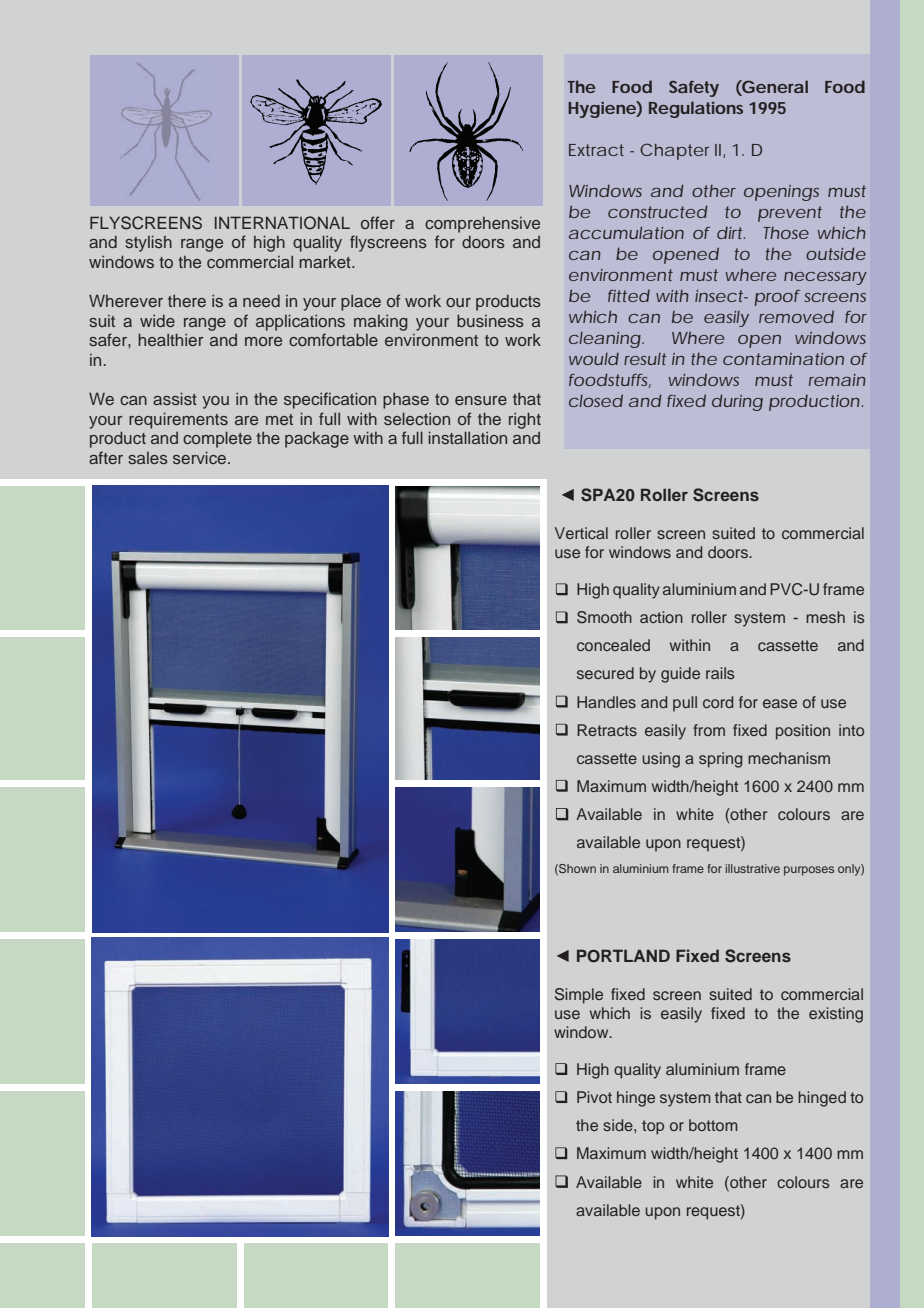 The height and width of the image is (1308, 924). Describe the element at coordinates (201, 457) in the image. I see `service` at that location.
